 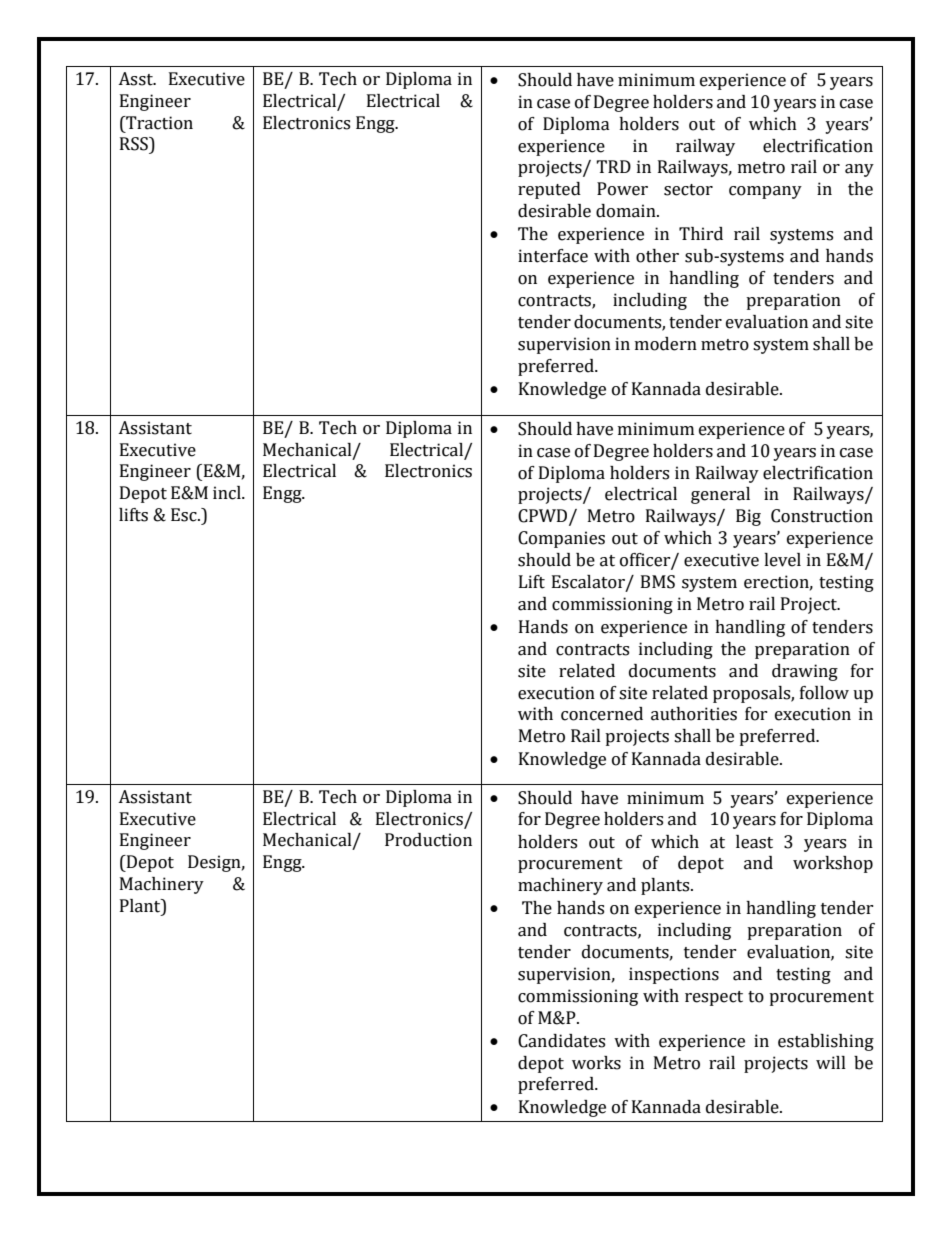 I want to click on company, so click(x=765, y=192).
